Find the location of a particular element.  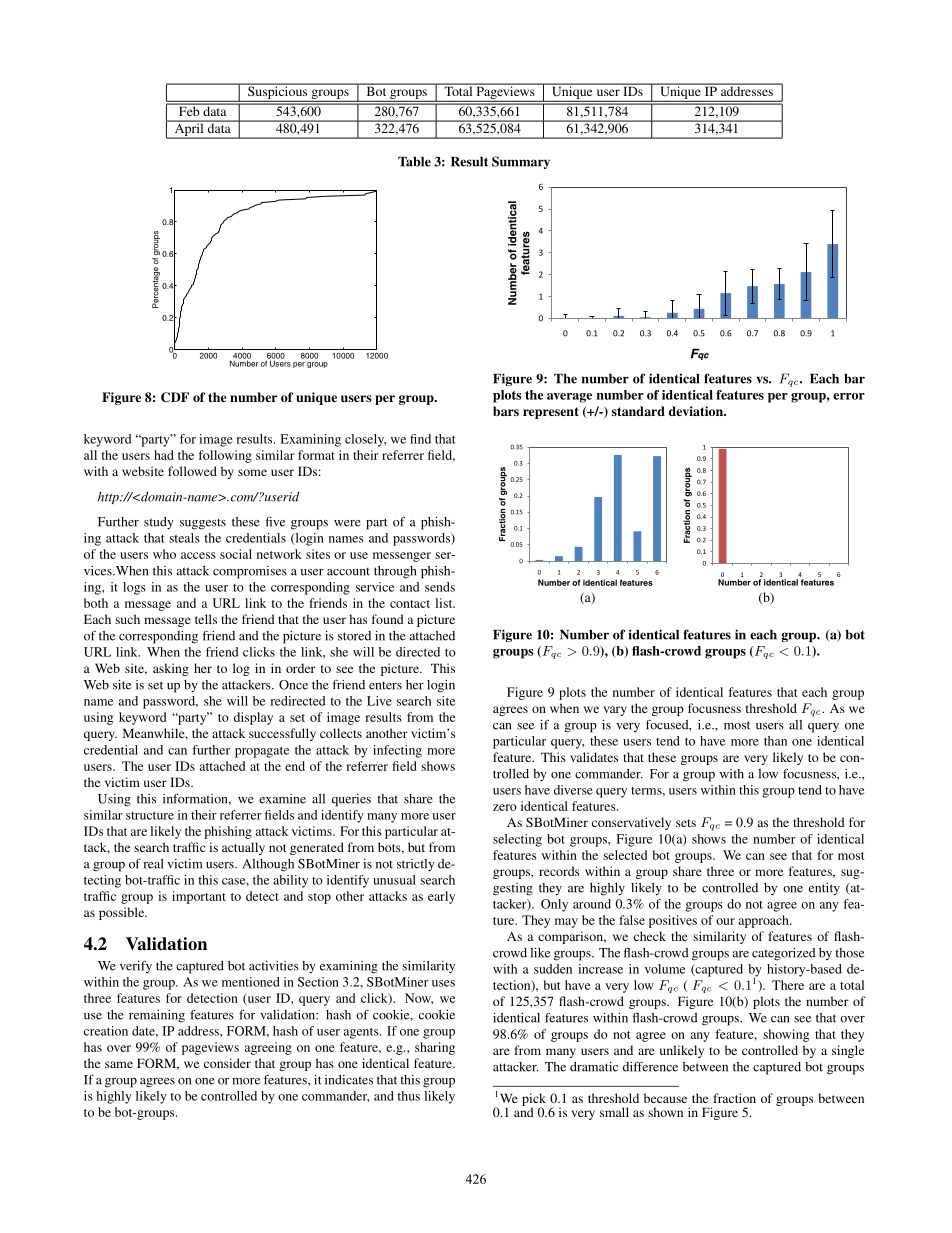

zero is located at coordinates (505, 807).
